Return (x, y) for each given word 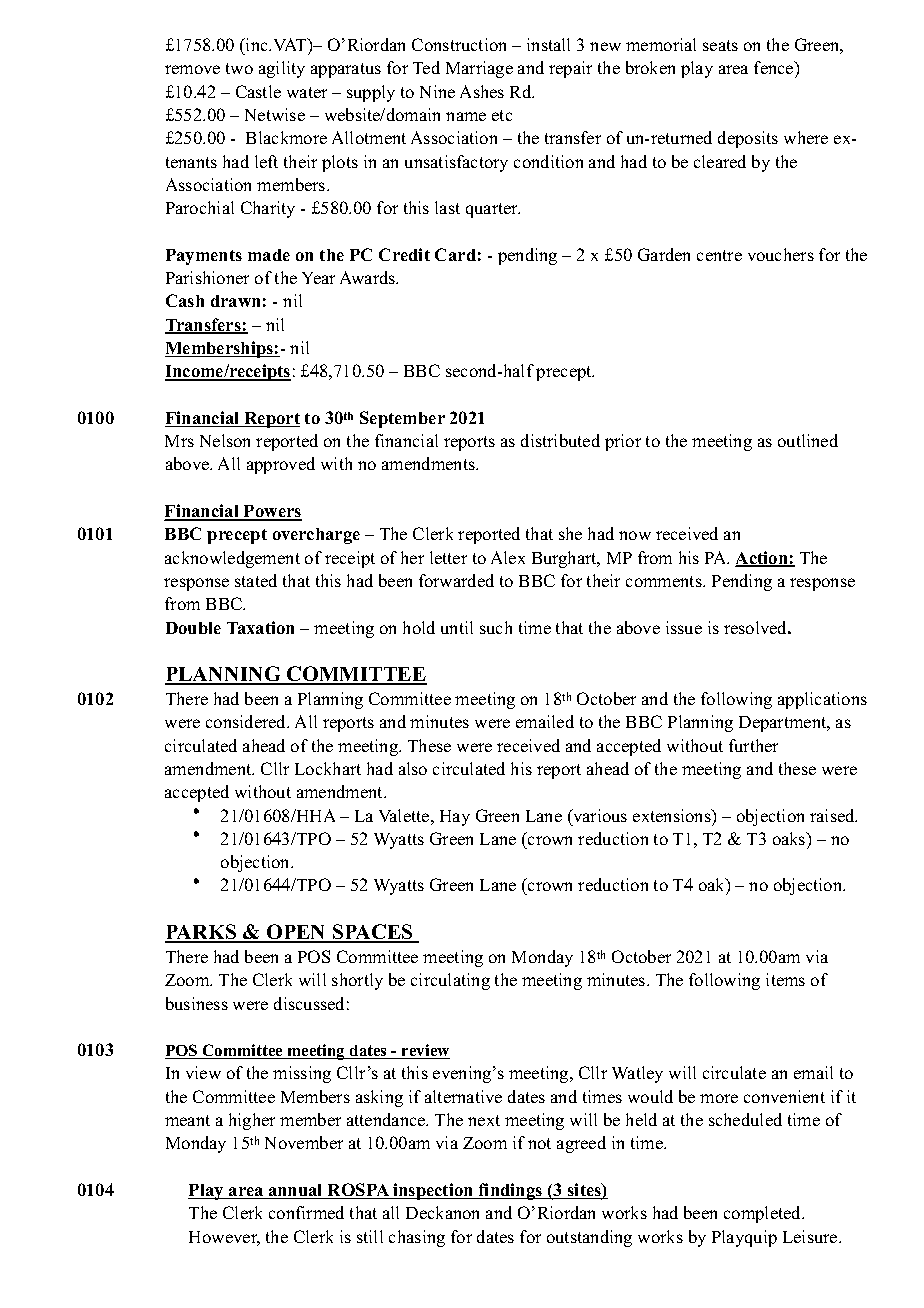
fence (775, 69)
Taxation (260, 627)
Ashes (482, 91)
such (496, 627)
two (239, 68)
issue (684, 627)
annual (296, 1191)
